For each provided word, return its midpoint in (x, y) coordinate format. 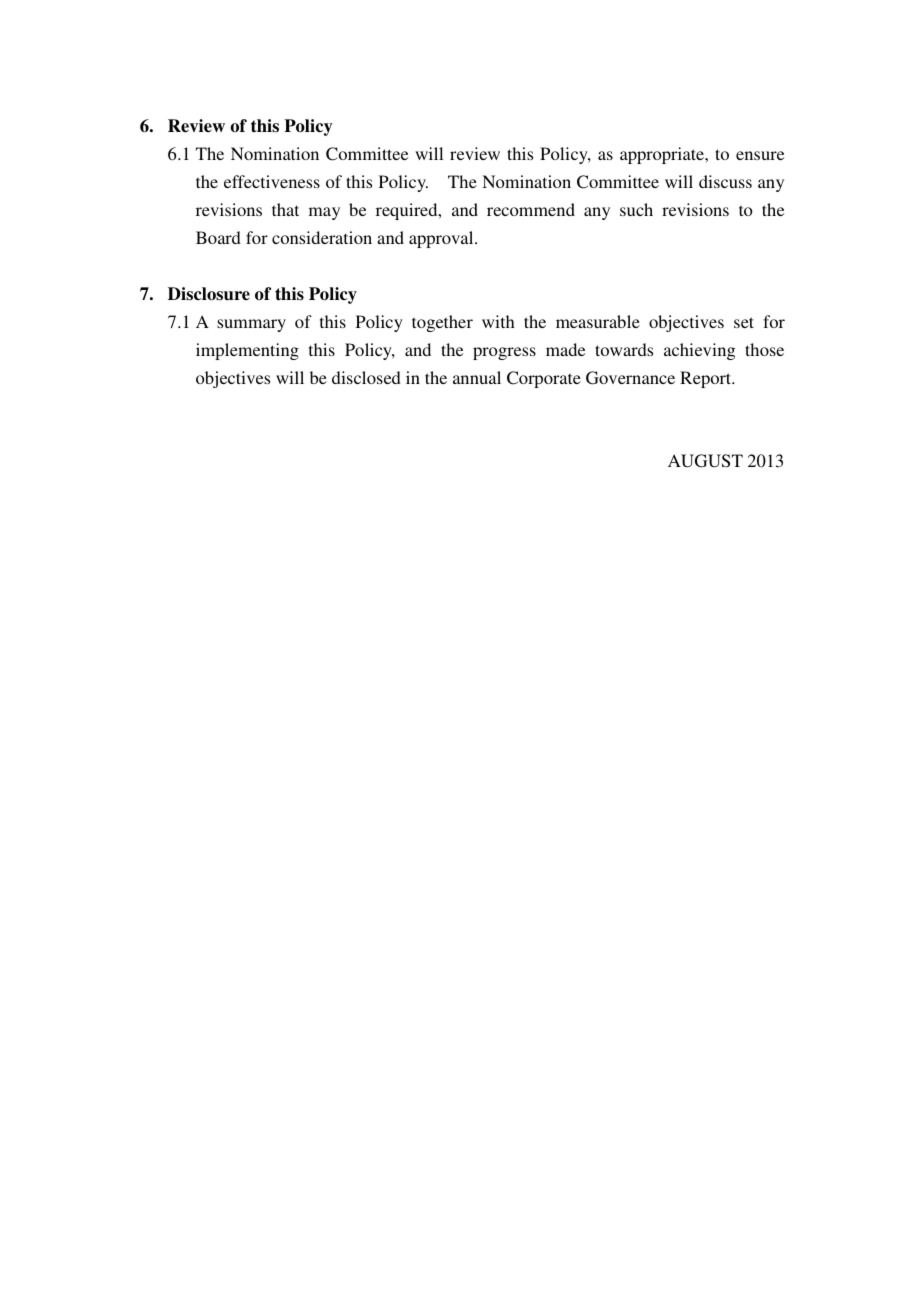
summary (251, 325)
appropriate (663, 155)
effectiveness (272, 181)
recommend (531, 209)
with (498, 321)
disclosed (366, 377)
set (744, 322)
